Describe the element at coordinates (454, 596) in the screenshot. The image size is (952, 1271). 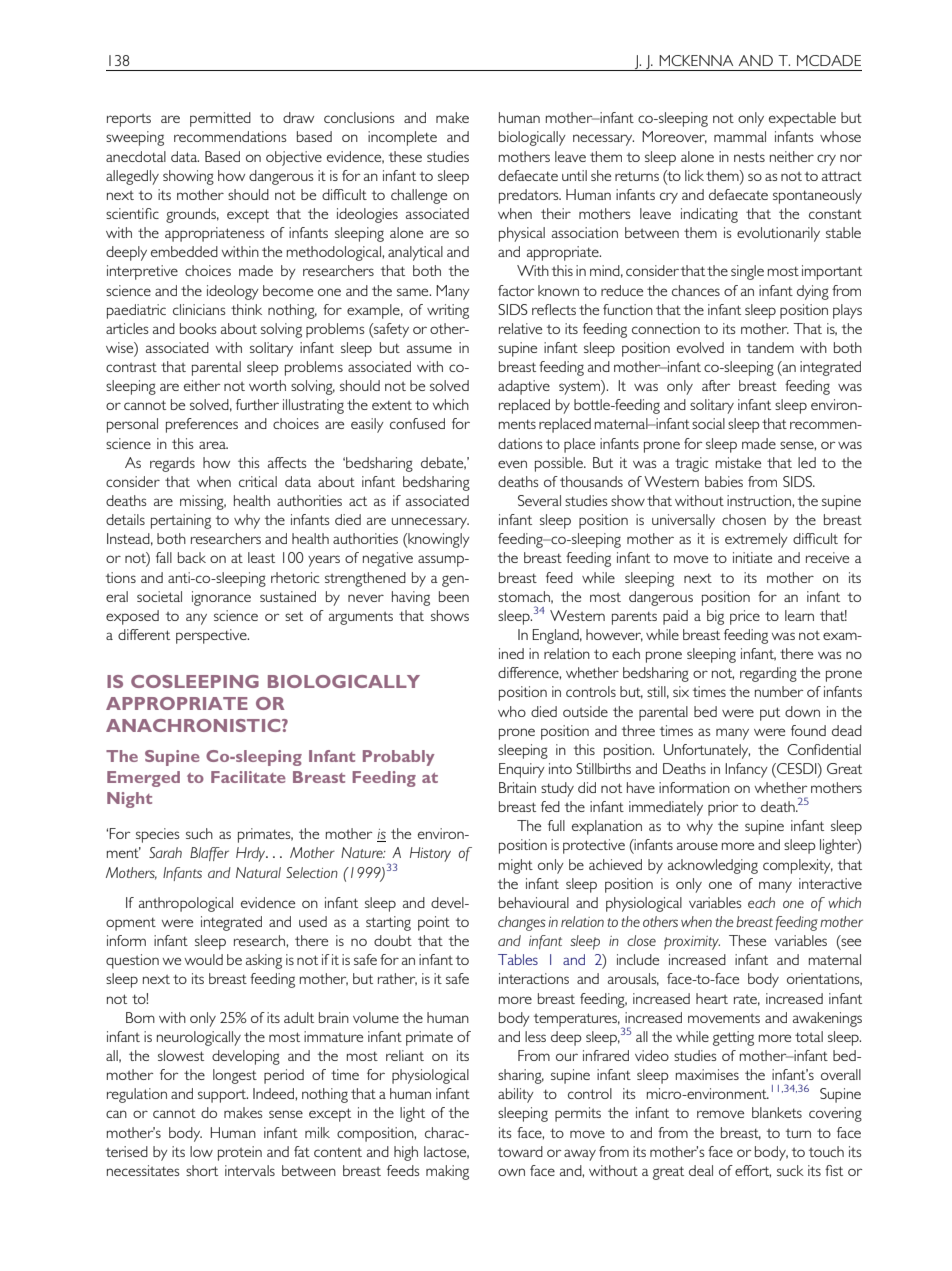
I see `been` at that location.
